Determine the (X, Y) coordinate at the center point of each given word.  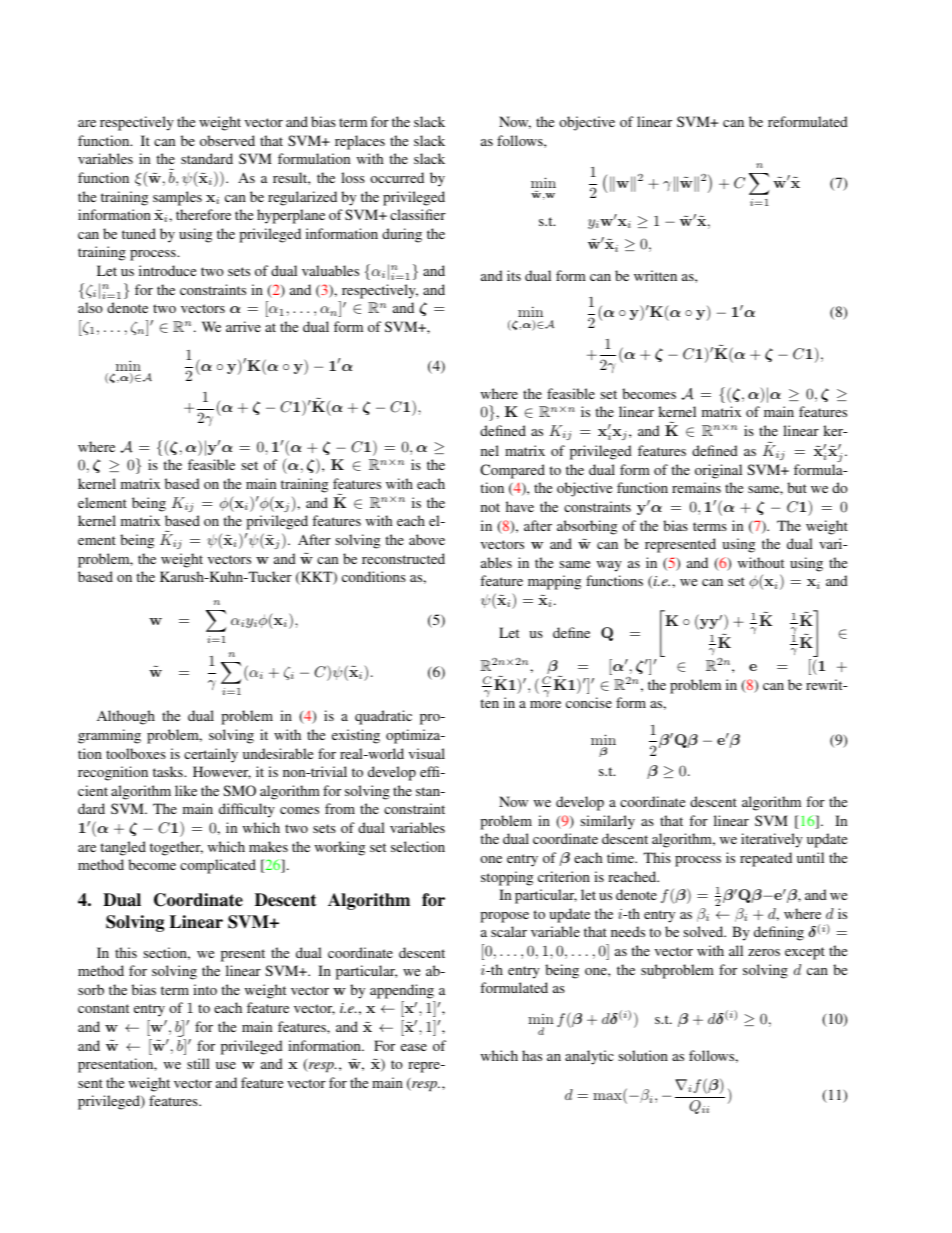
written (655, 275)
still (198, 1063)
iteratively (772, 840)
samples (177, 198)
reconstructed (403, 558)
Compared (512, 471)
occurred (397, 177)
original (718, 471)
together (176, 848)
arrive (243, 326)
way (609, 566)
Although (126, 717)
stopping (507, 878)
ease (414, 1047)
